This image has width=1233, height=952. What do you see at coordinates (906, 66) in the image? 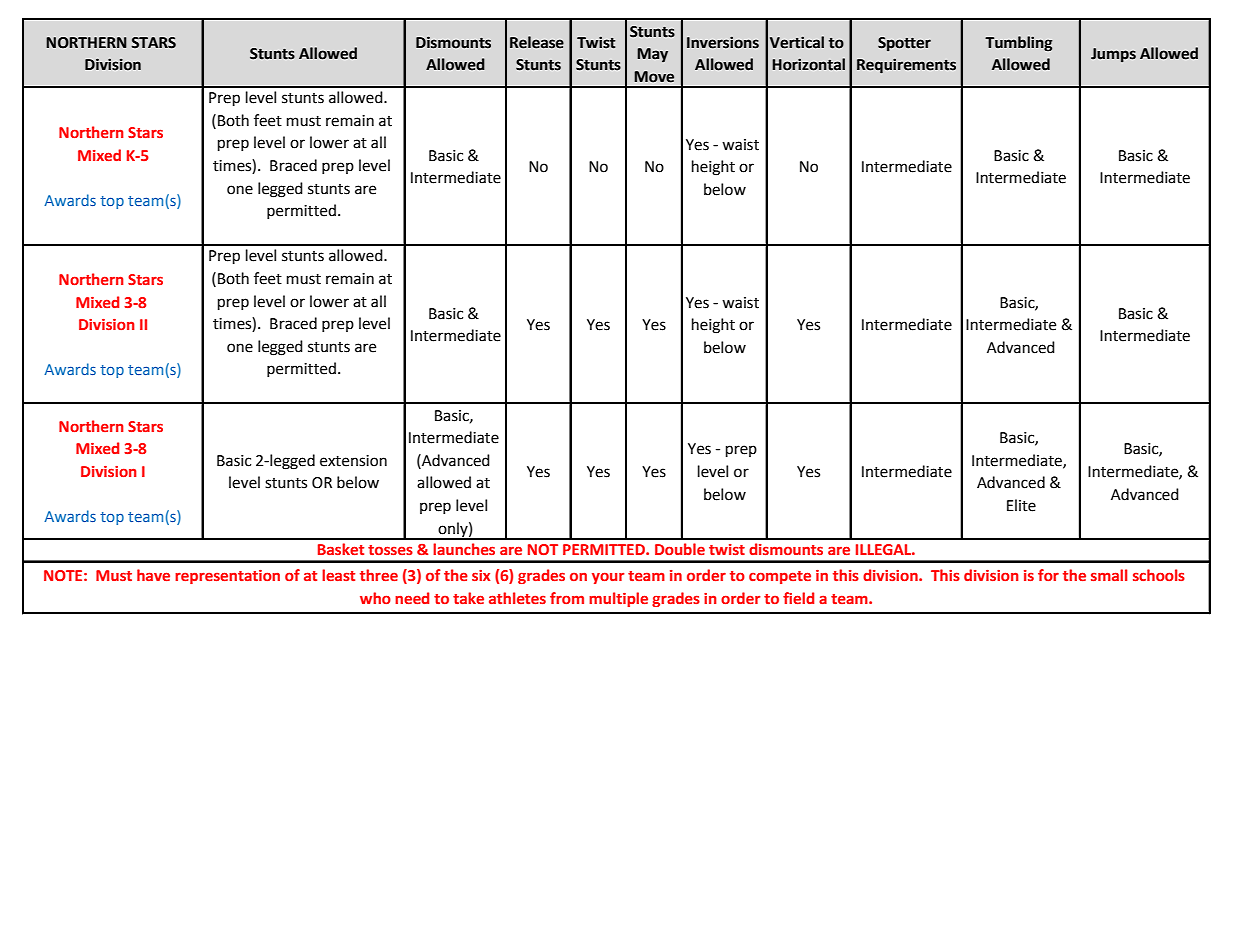
I see `Requirements` at bounding box center [906, 66].
